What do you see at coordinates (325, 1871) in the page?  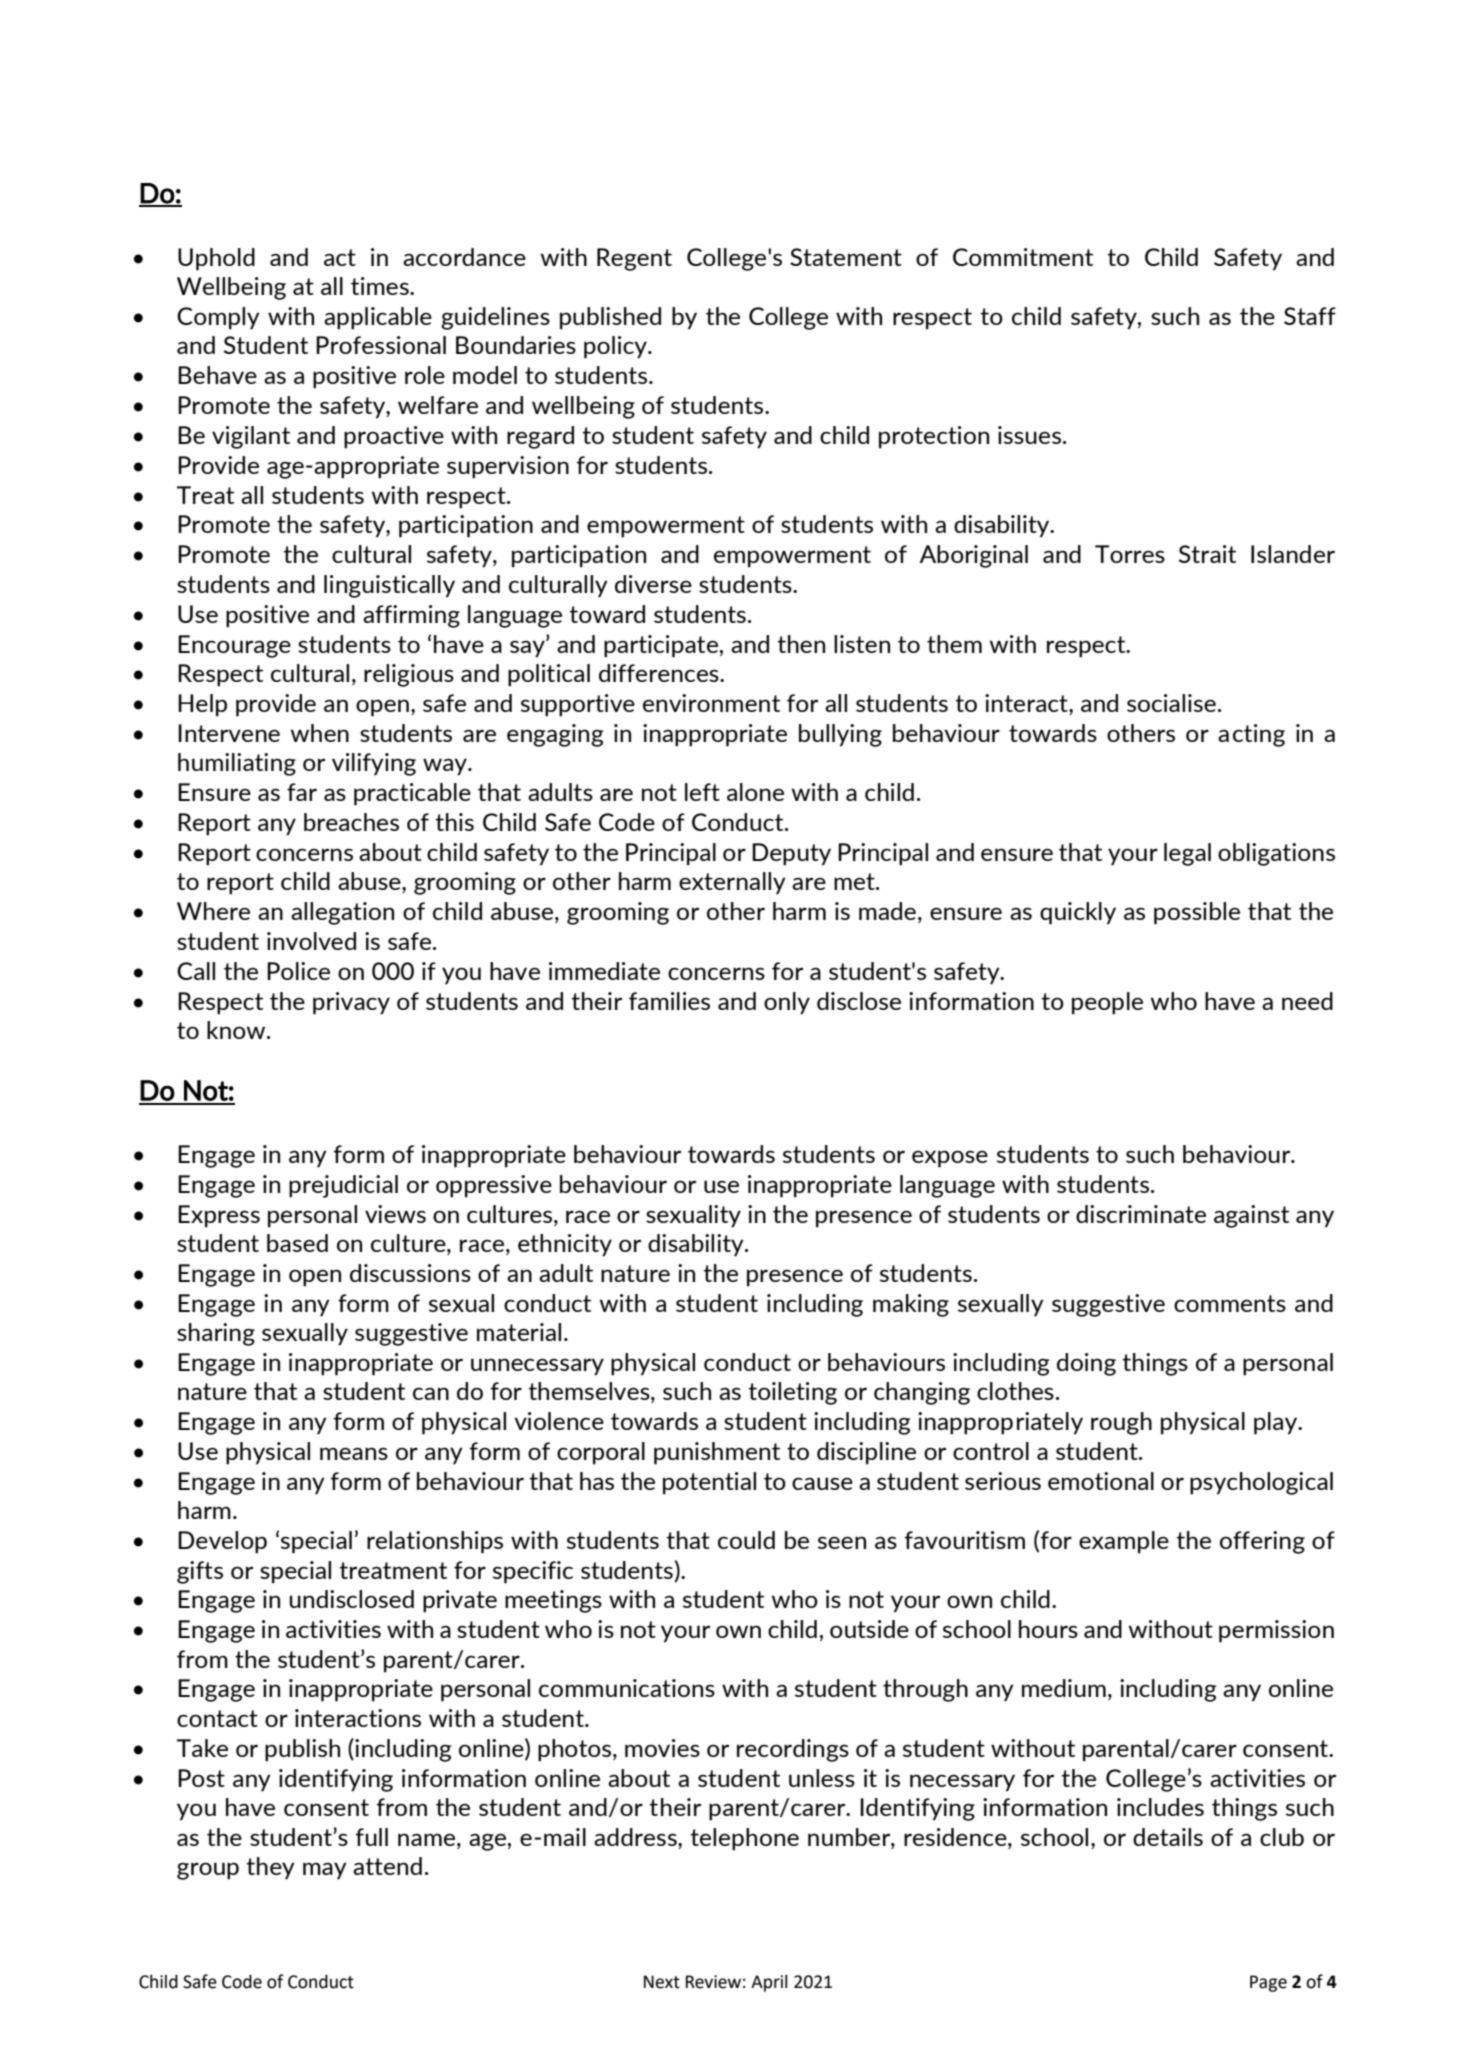 I see `may` at bounding box center [325, 1871].
